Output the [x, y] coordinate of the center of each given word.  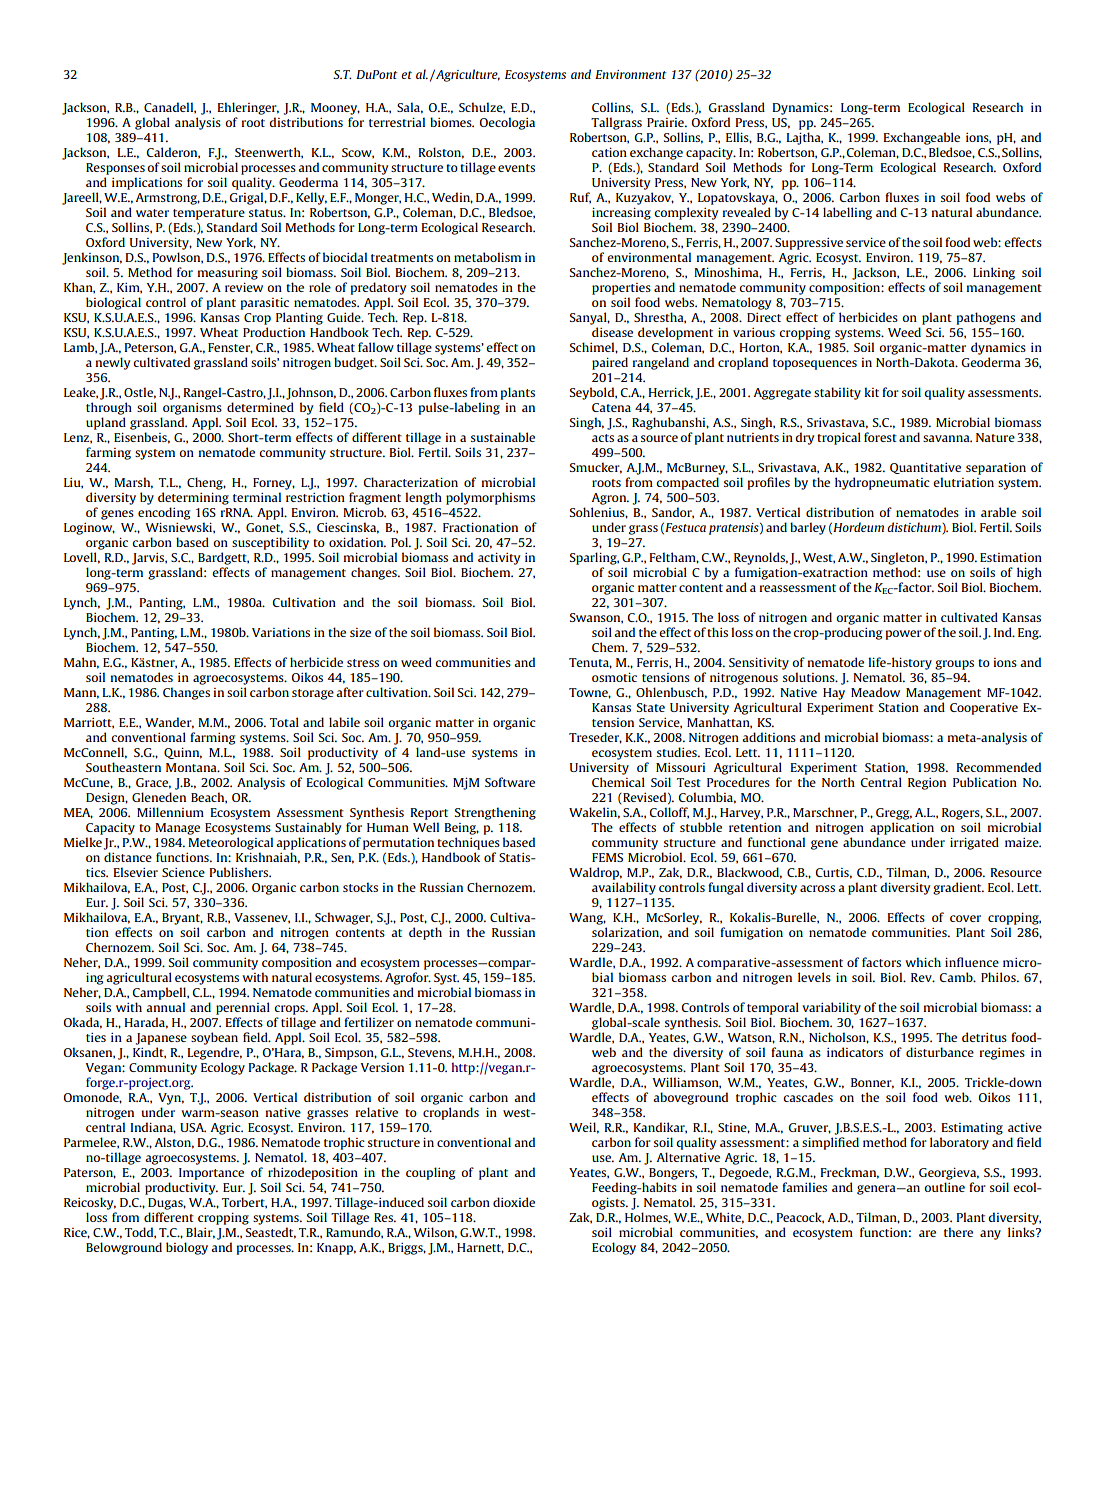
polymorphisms [490, 498]
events [516, 168]
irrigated [974, 843]
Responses [115, 169]
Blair [200, 1233]
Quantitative [925, 468]
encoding [164, 513]
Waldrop [595, 873]
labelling [847, 213]
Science [183, 872]
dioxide [514, 1202]
